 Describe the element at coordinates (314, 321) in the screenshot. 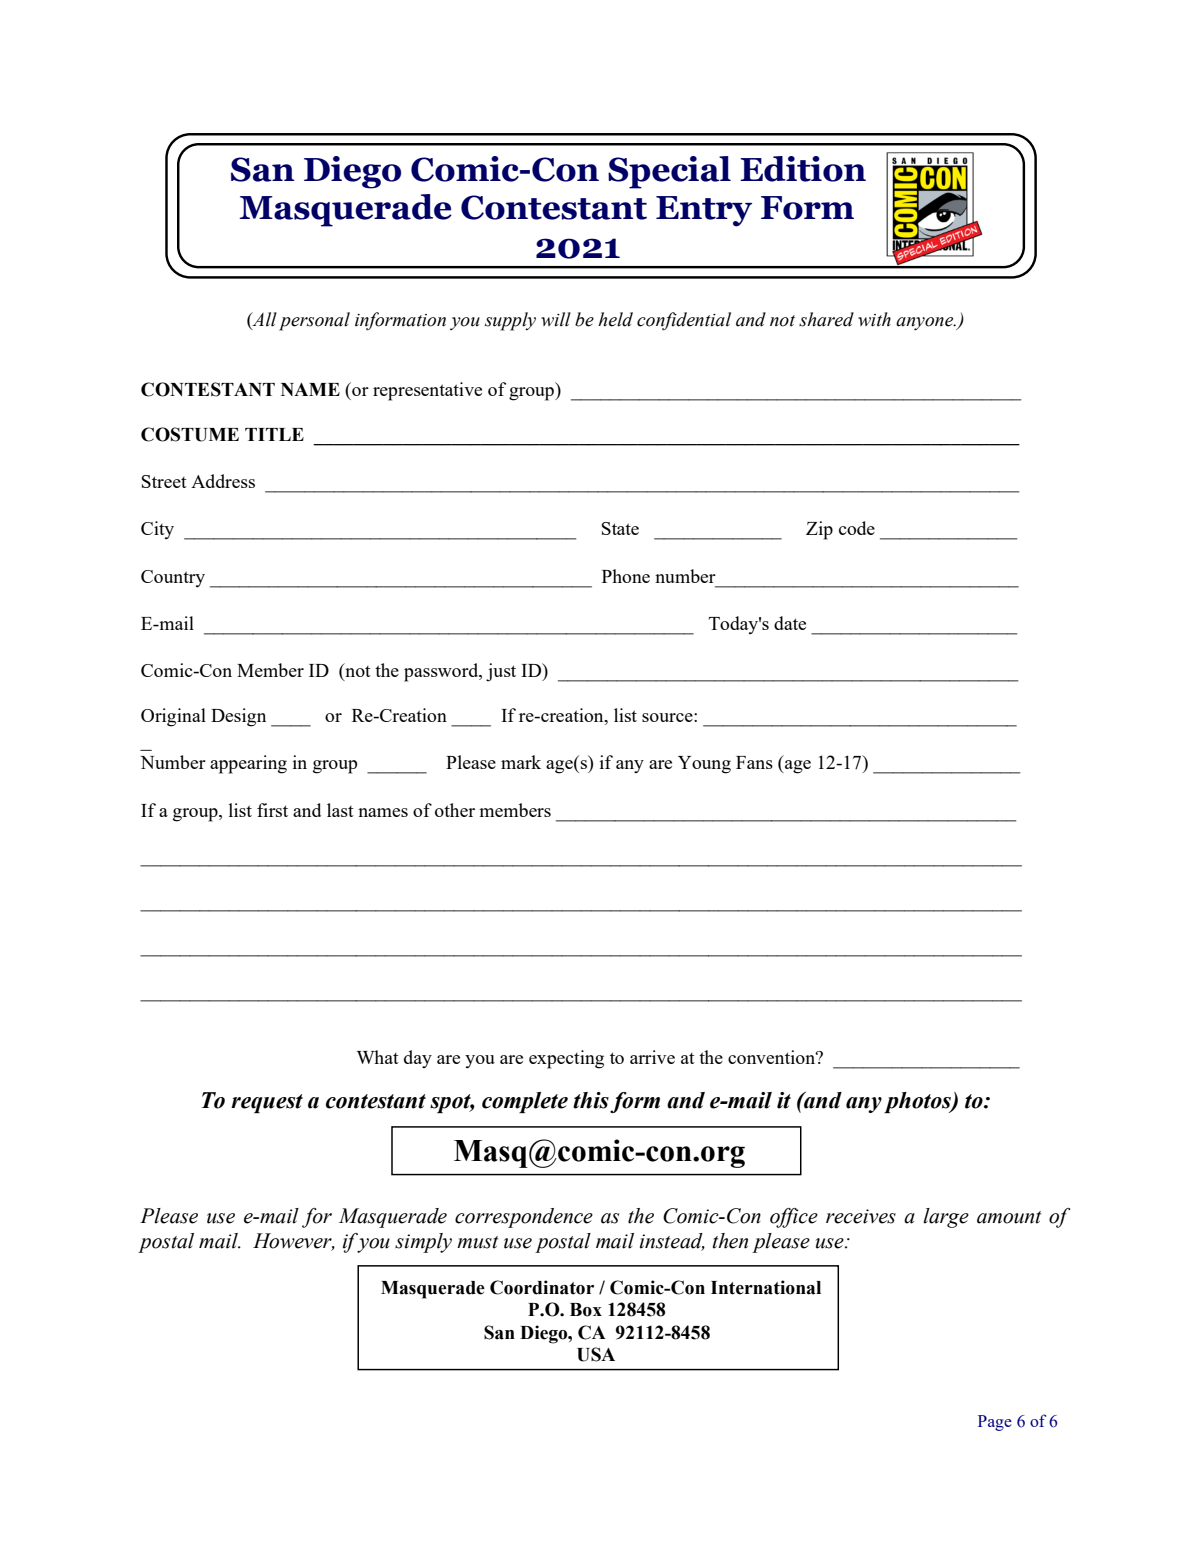

I see `personal` at that location.
